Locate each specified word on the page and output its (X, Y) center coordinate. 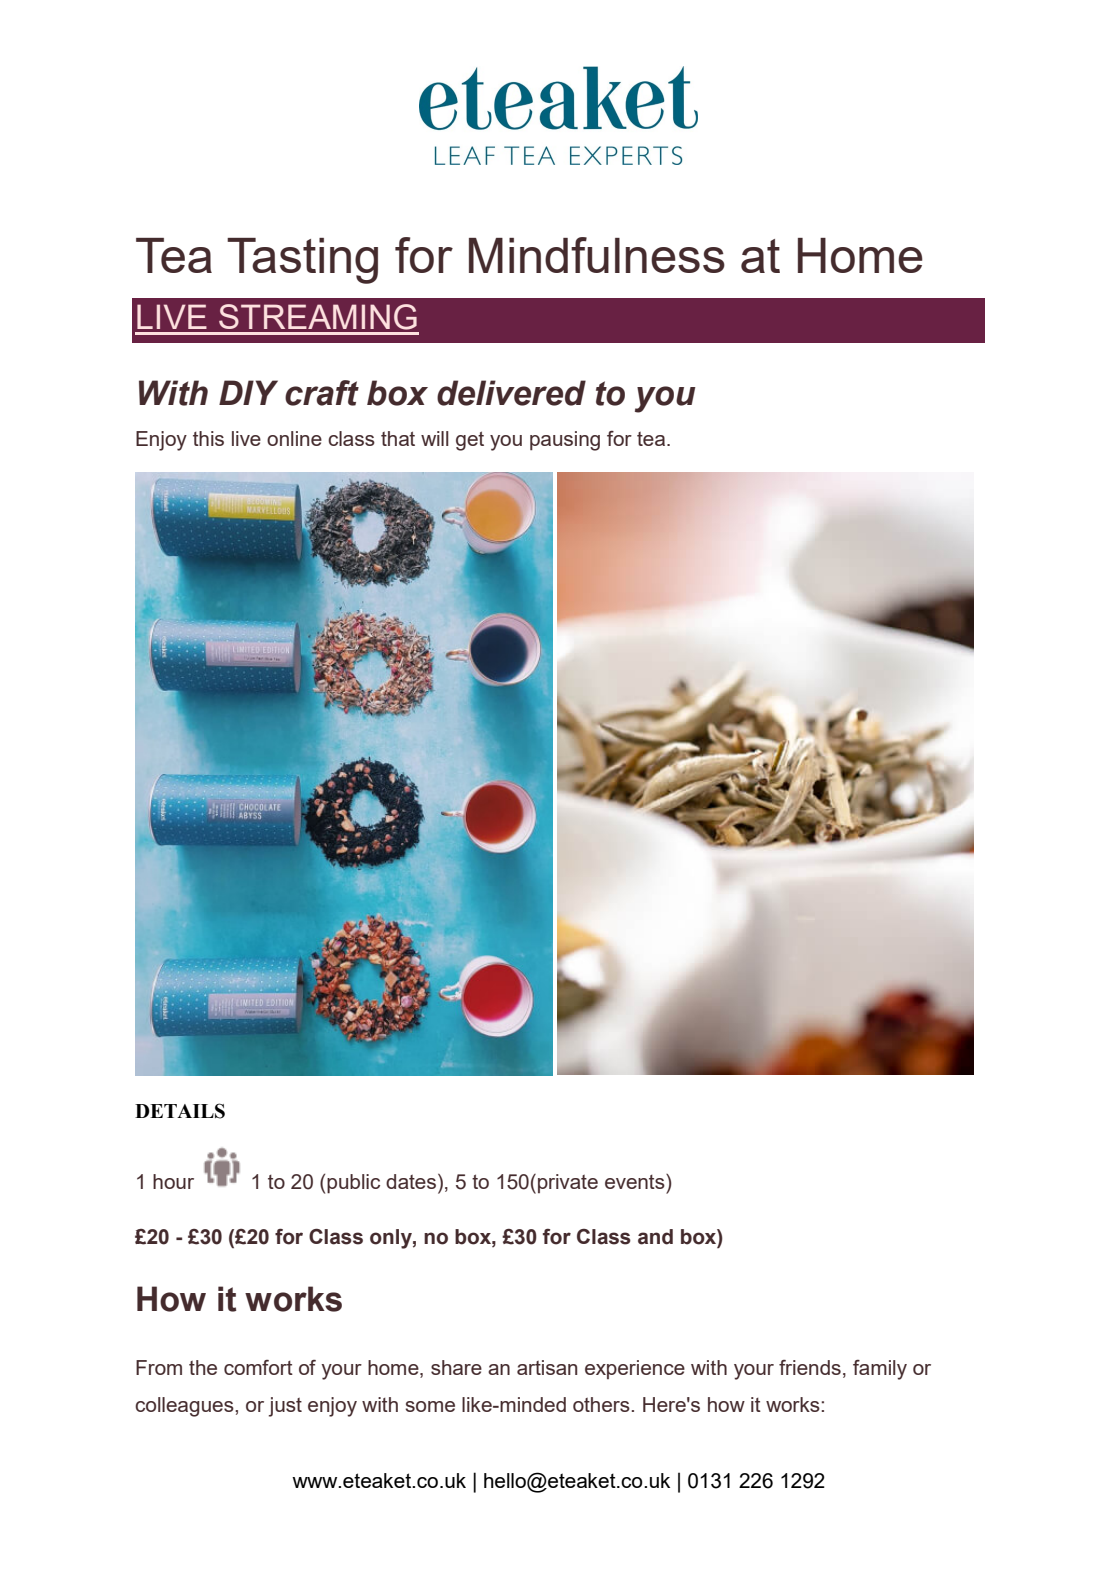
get (470, 441)
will (435, 438)
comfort (258, 1367)
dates (411, 1181)
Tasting (302, 261)
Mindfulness (597, 255)
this (208, 438)
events (636, 1181)
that (398, 438)
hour (173, 1181)
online (294, 438)
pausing (565, 441)
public (353, 1184)
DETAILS (180, 1111)
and (655, 1237)
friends (810, 1367)
